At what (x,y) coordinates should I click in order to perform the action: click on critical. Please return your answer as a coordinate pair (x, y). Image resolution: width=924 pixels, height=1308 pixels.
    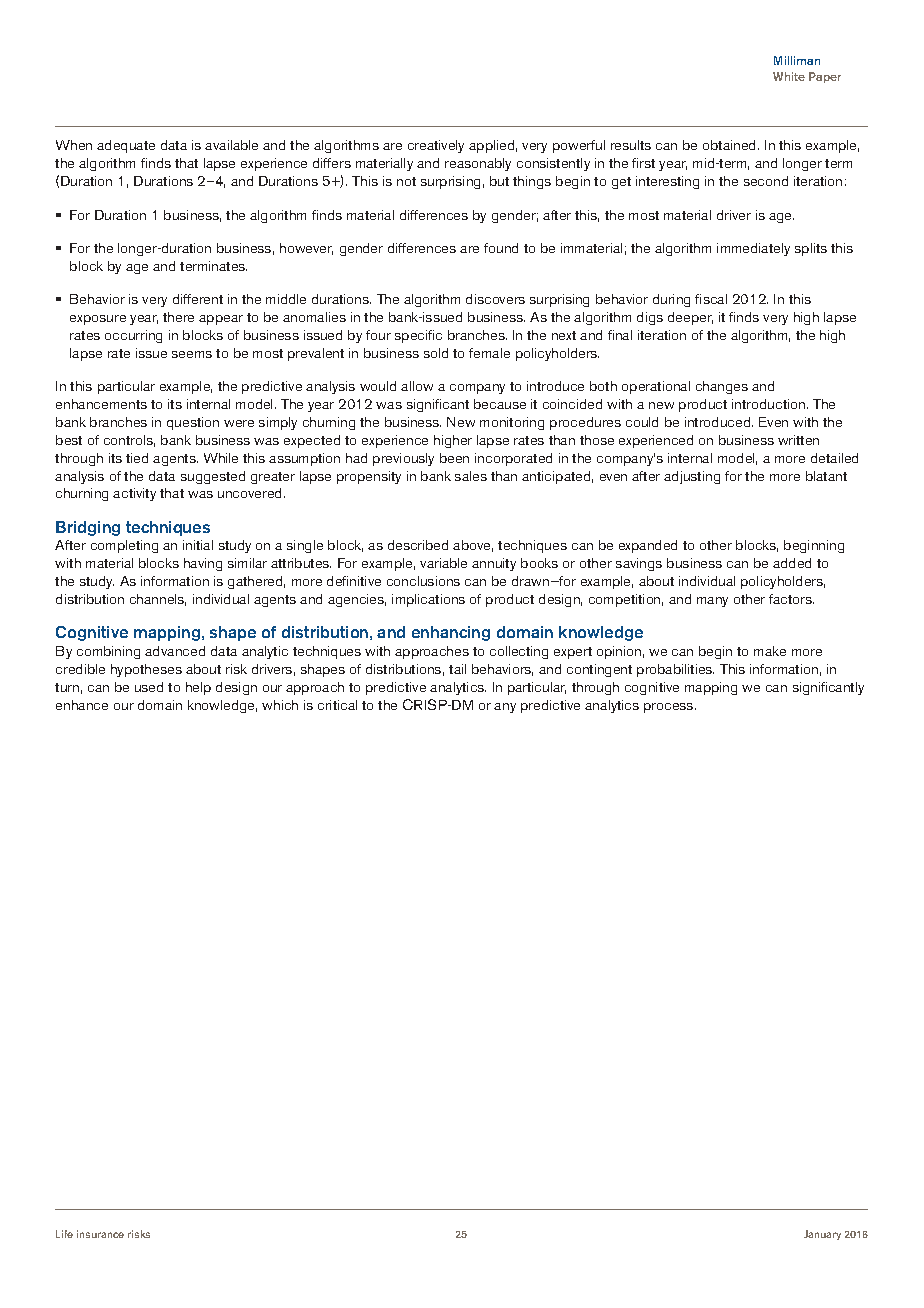
    Looking at the image, I should click on (337, 705).
